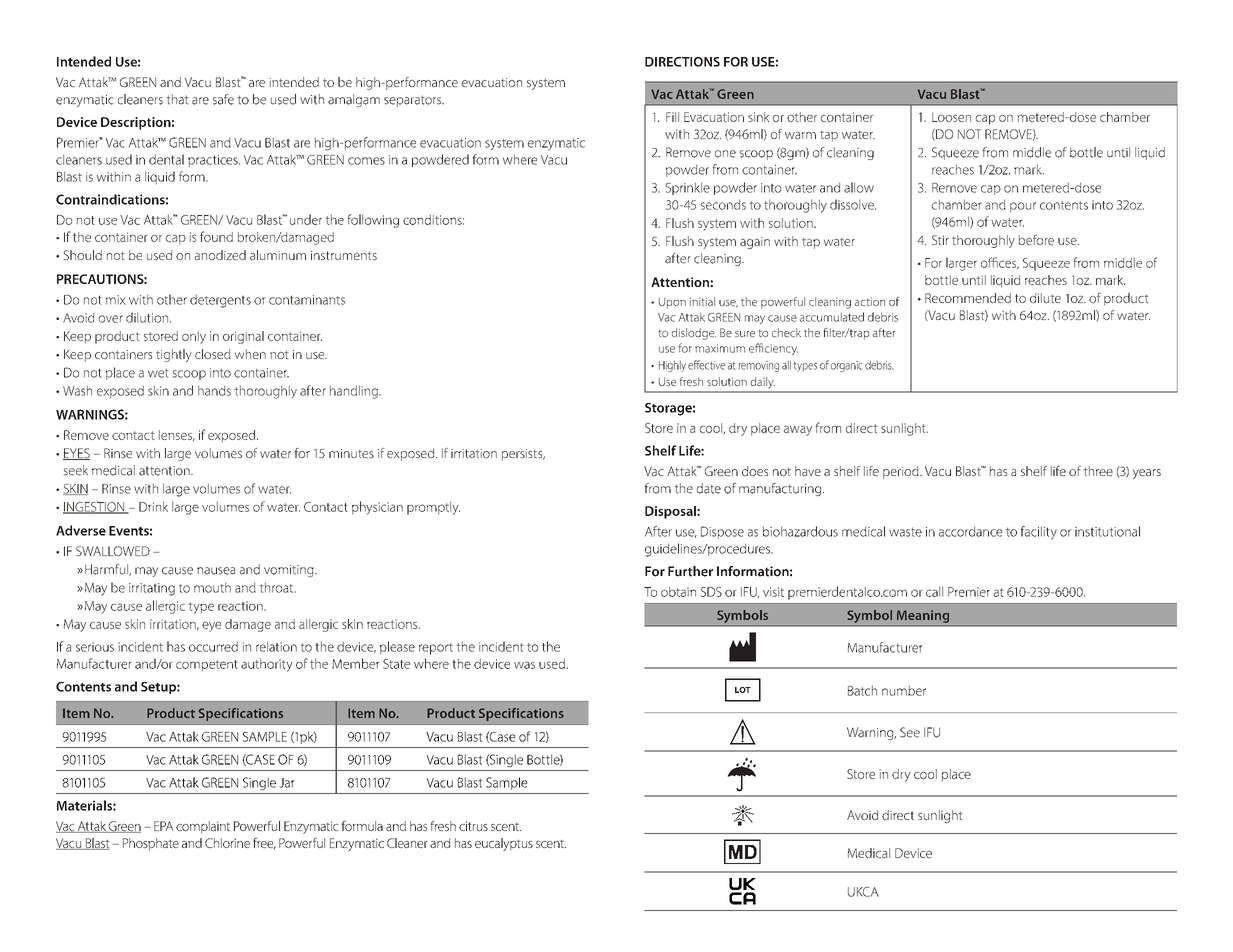 The height and width of the screenshot is (952, 1233). What do you see at coordinates (846, 366) in the screenshot?
I see `organic` at bounding box center [846, 366].
